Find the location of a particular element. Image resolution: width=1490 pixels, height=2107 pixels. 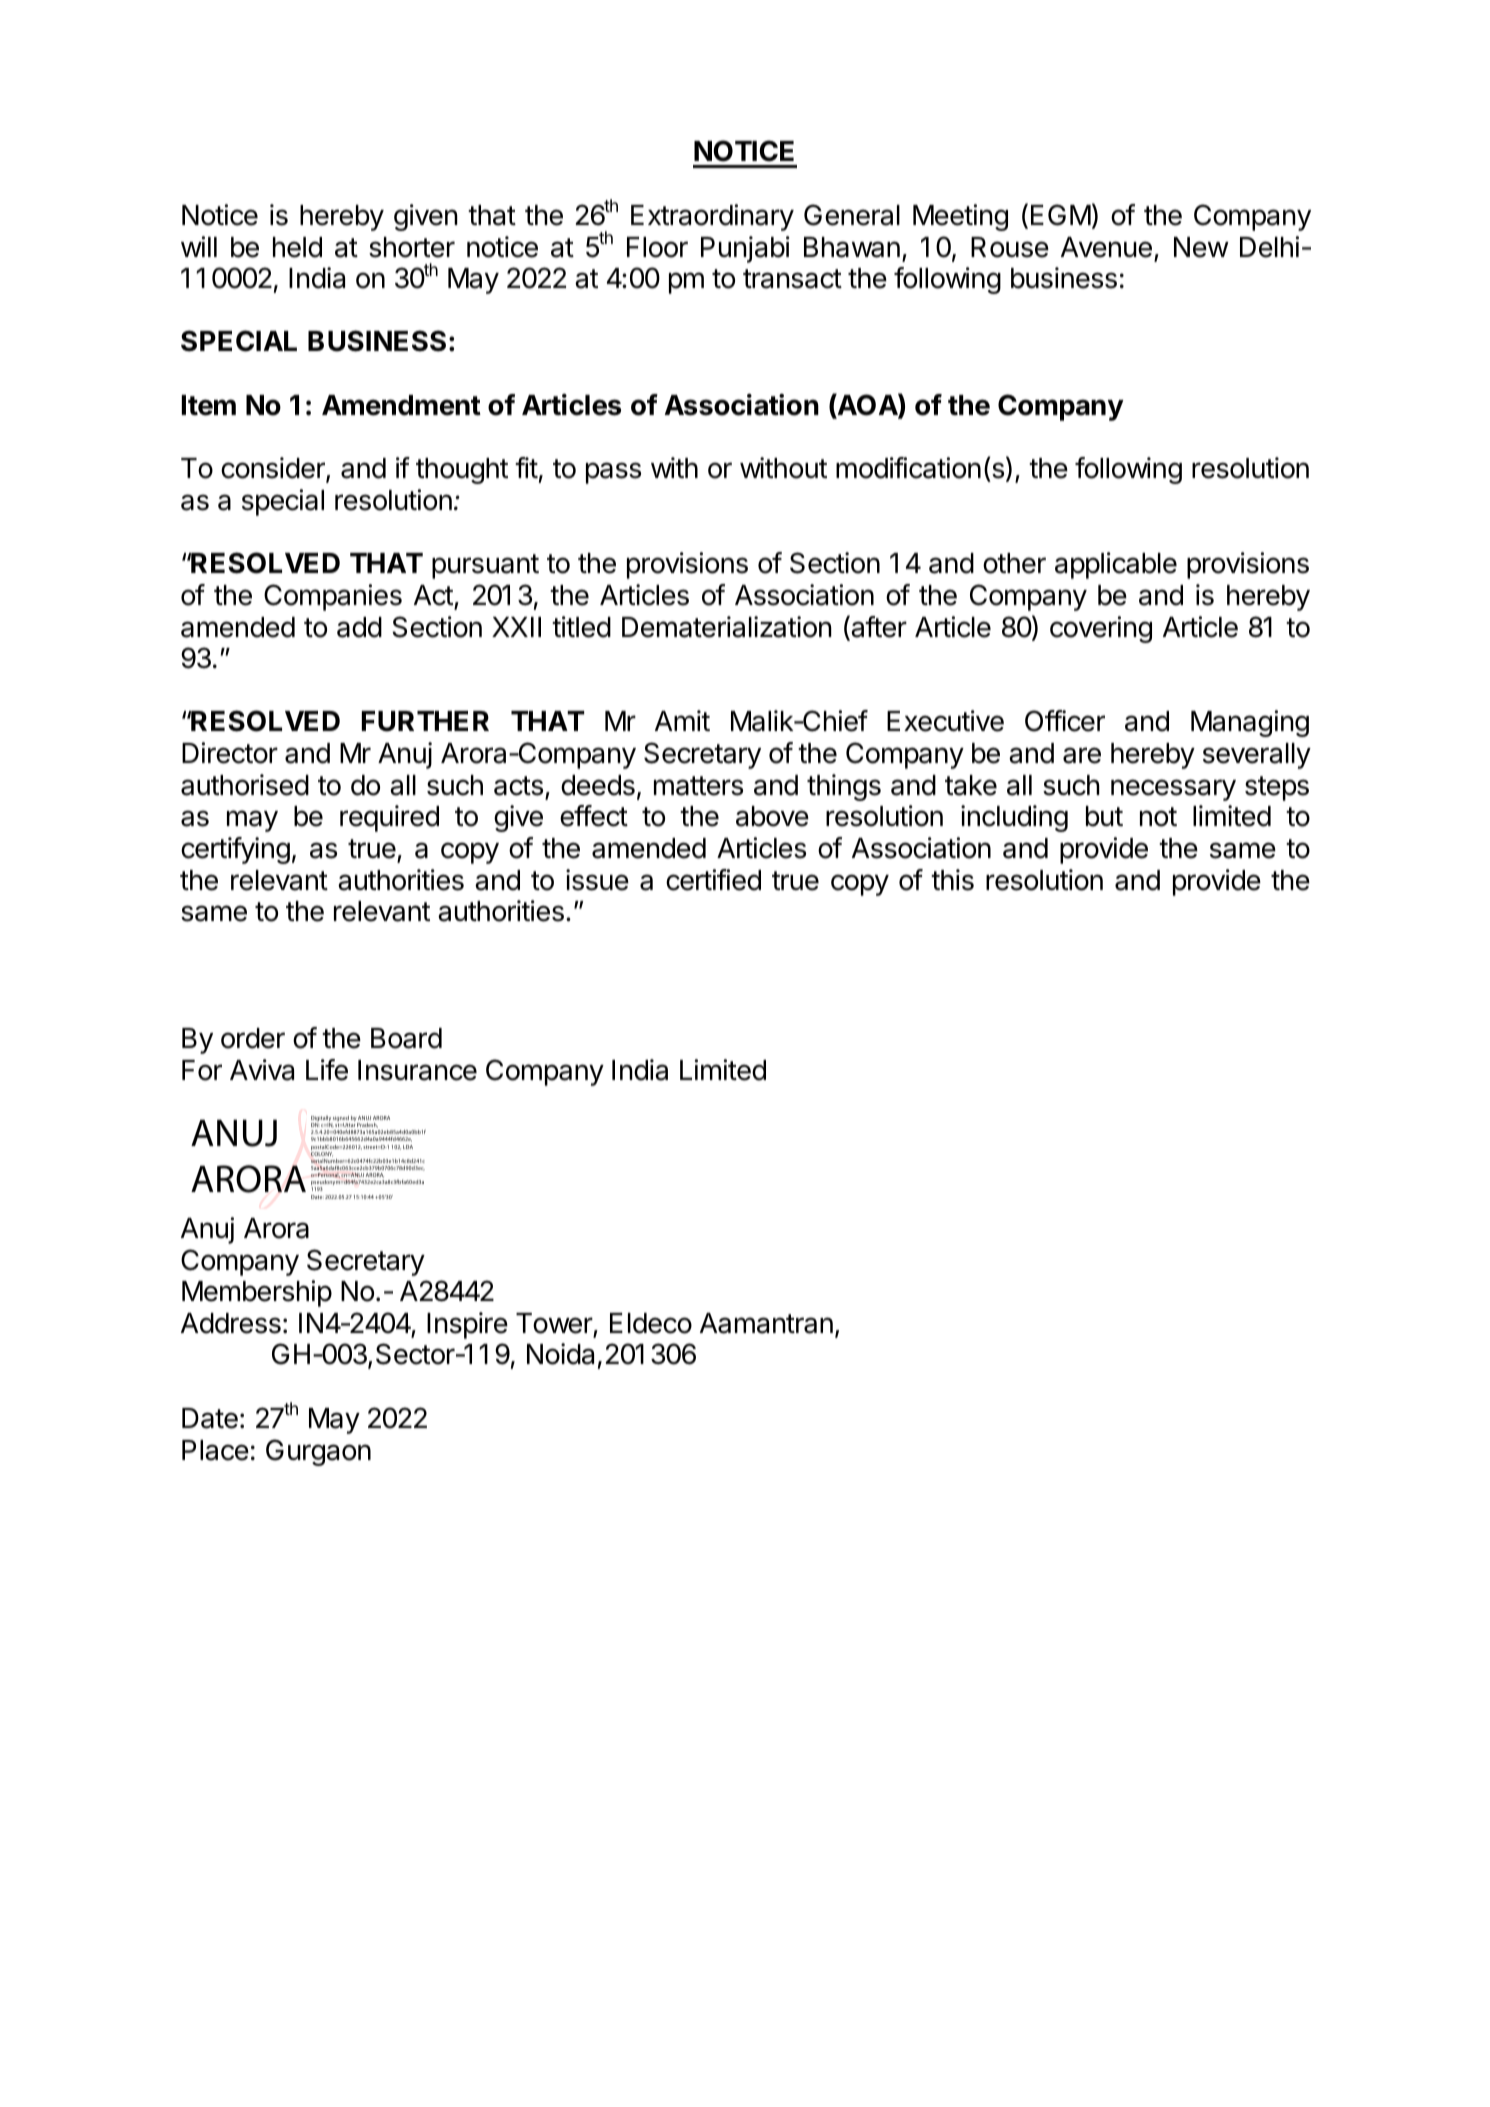

required is located at coordinates (389, 818).
